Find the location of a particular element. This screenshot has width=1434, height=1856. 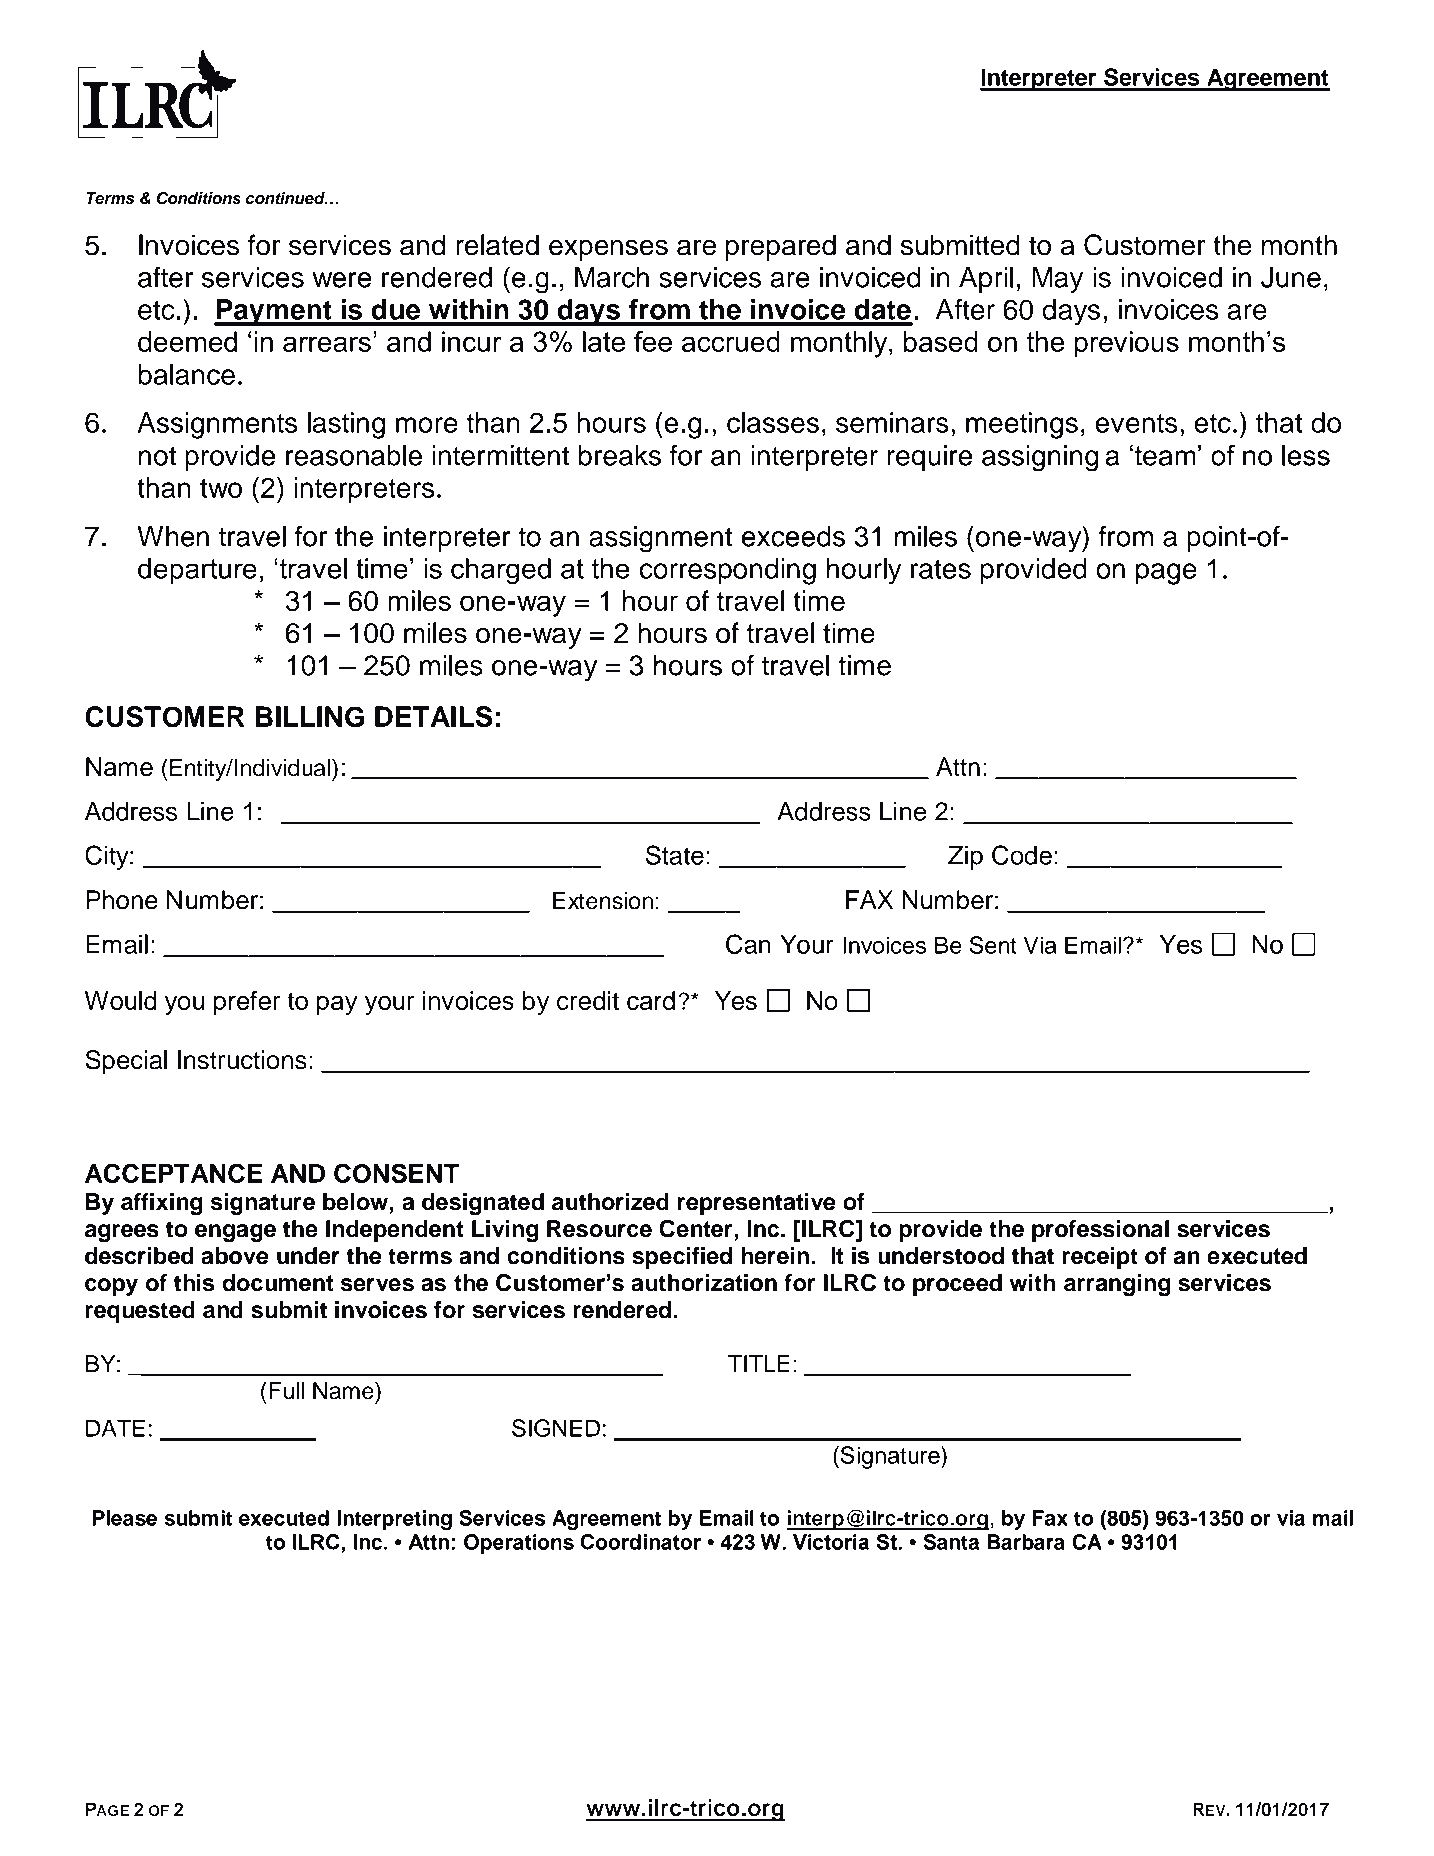

May is located at coordinates (1058, 280).
